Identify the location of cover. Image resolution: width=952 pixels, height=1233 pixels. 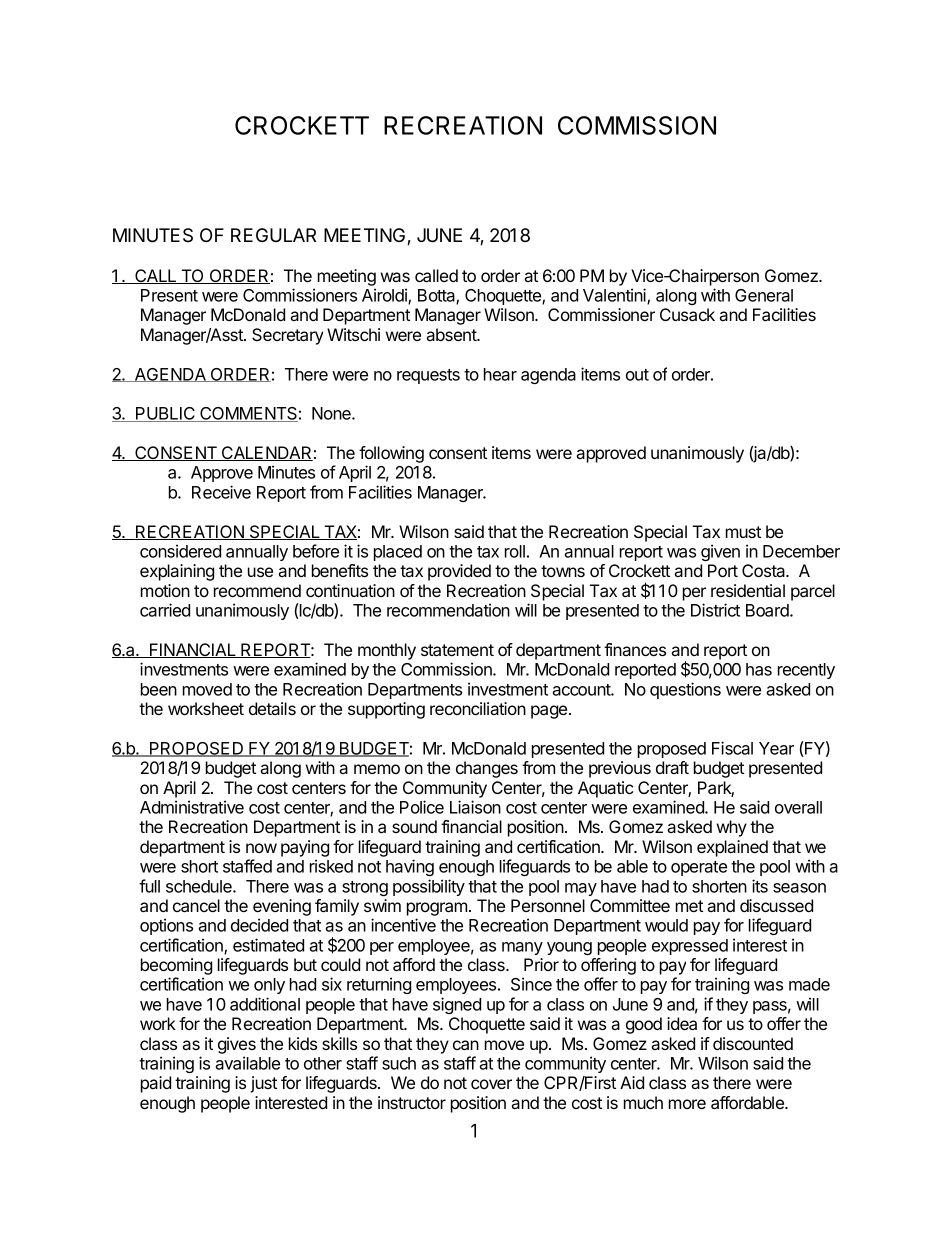
(491, 1084).
